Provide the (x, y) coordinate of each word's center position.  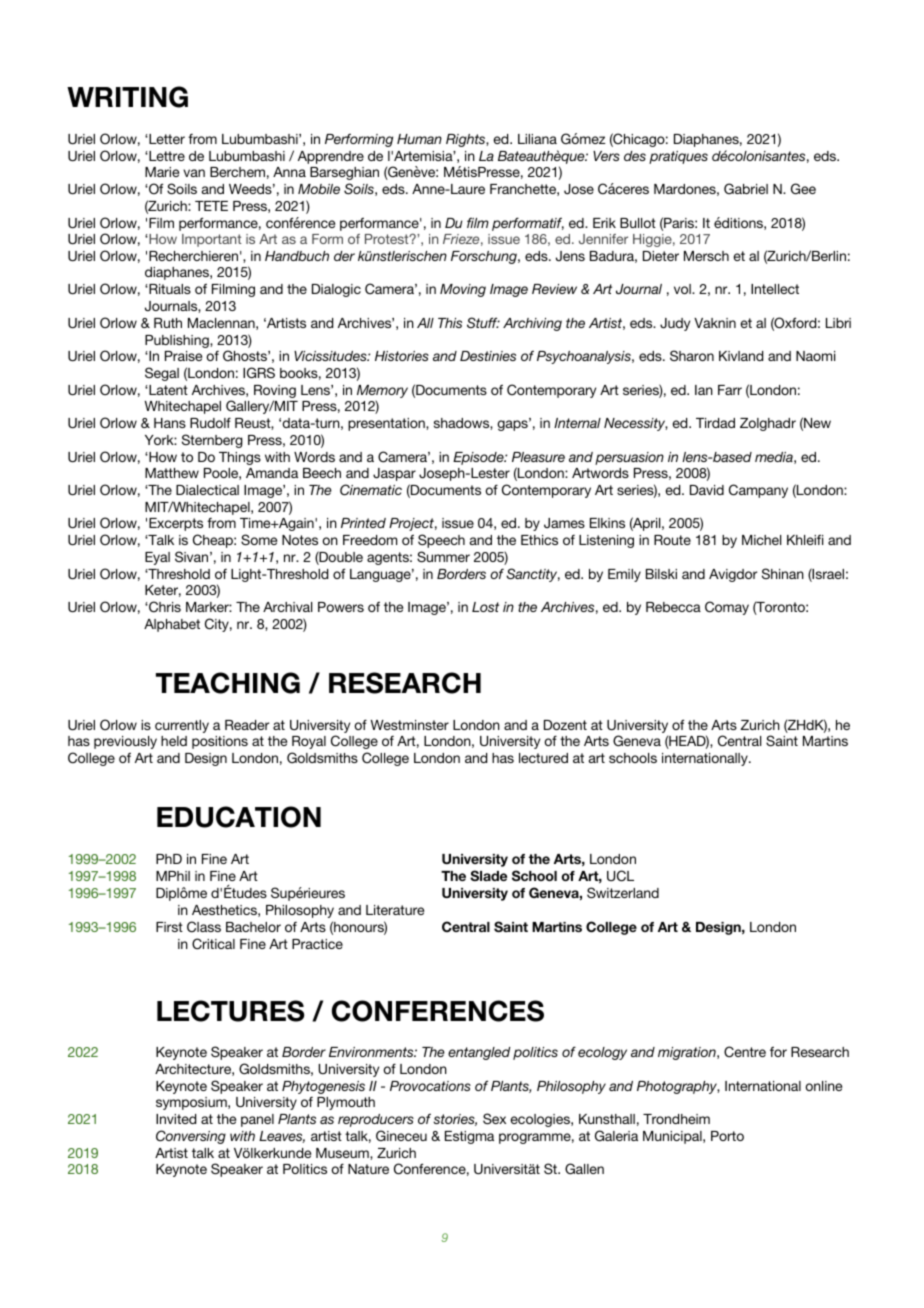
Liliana (537, 139)
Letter (166, 139)
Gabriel (746, 188)
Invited (176, 1119)
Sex (494, 1118)
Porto (727, 1136)
